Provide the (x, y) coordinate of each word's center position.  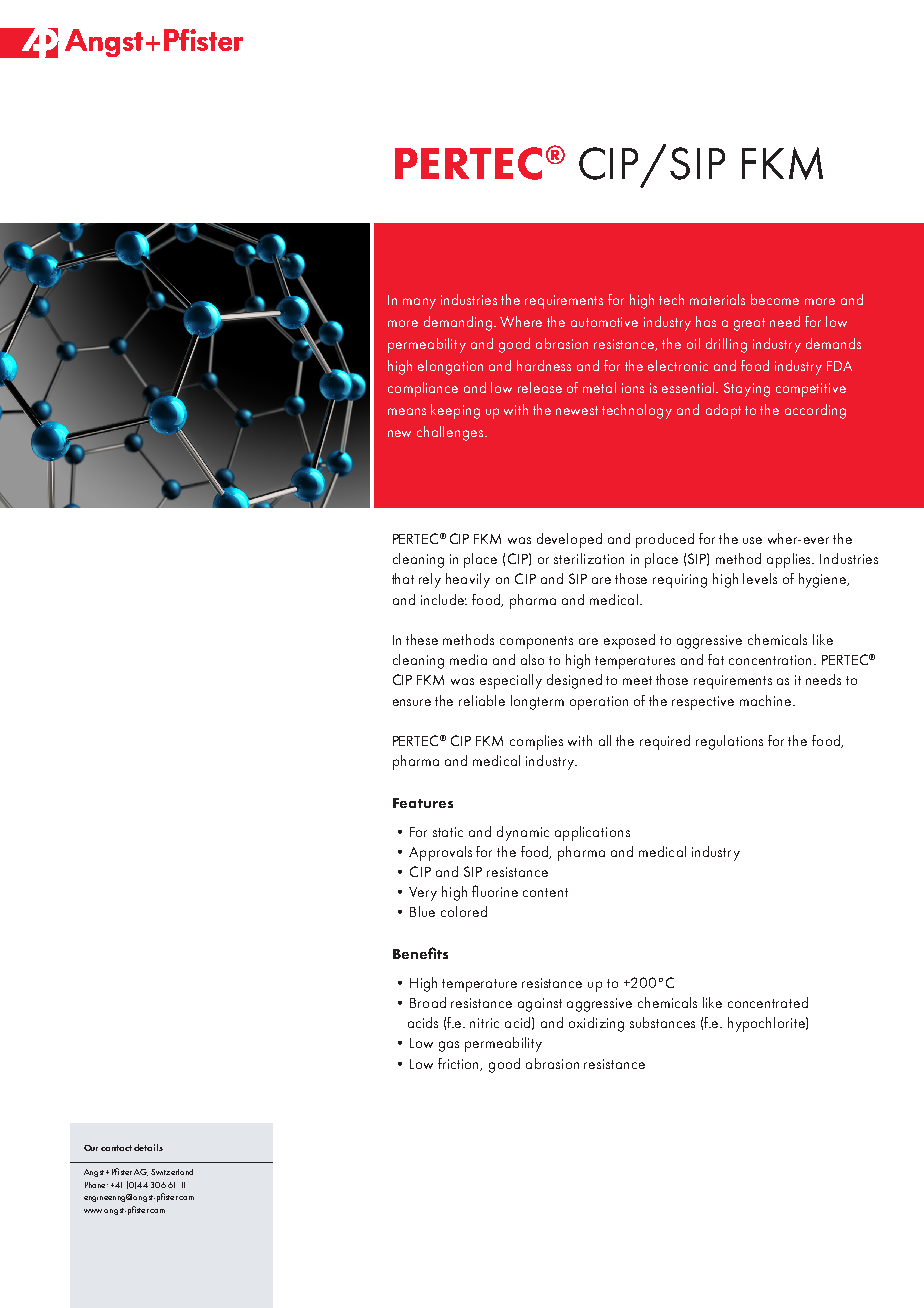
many (419, 303)
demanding (459, 323)
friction (460, 1064)
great (749, 324)
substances (662, 1022)
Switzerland (172, 1172)
